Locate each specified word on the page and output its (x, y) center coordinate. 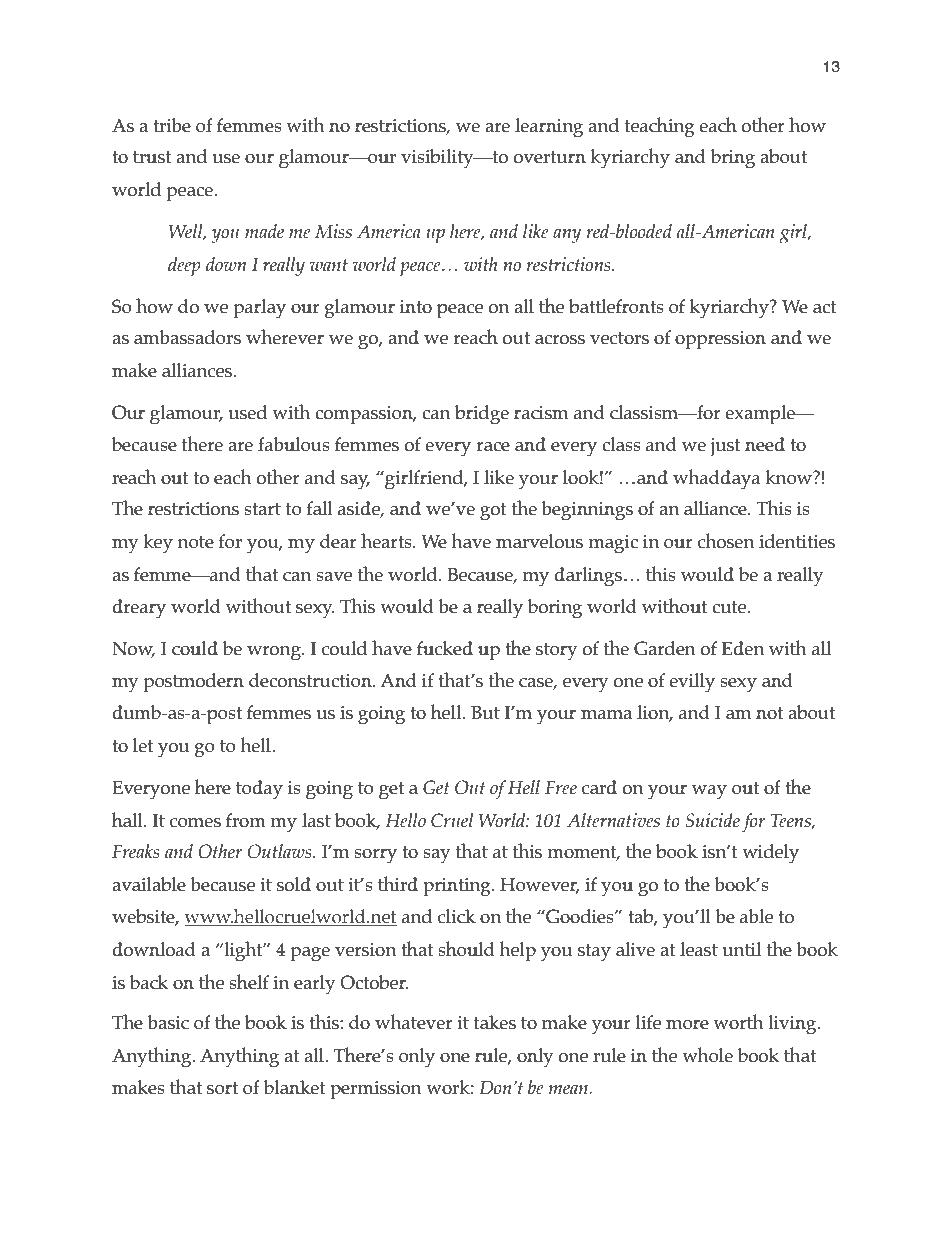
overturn (550, 157)
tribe (172, 125)
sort (222, 1088)
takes (495, 1022)
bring (733, 159)
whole (707, 1055)
